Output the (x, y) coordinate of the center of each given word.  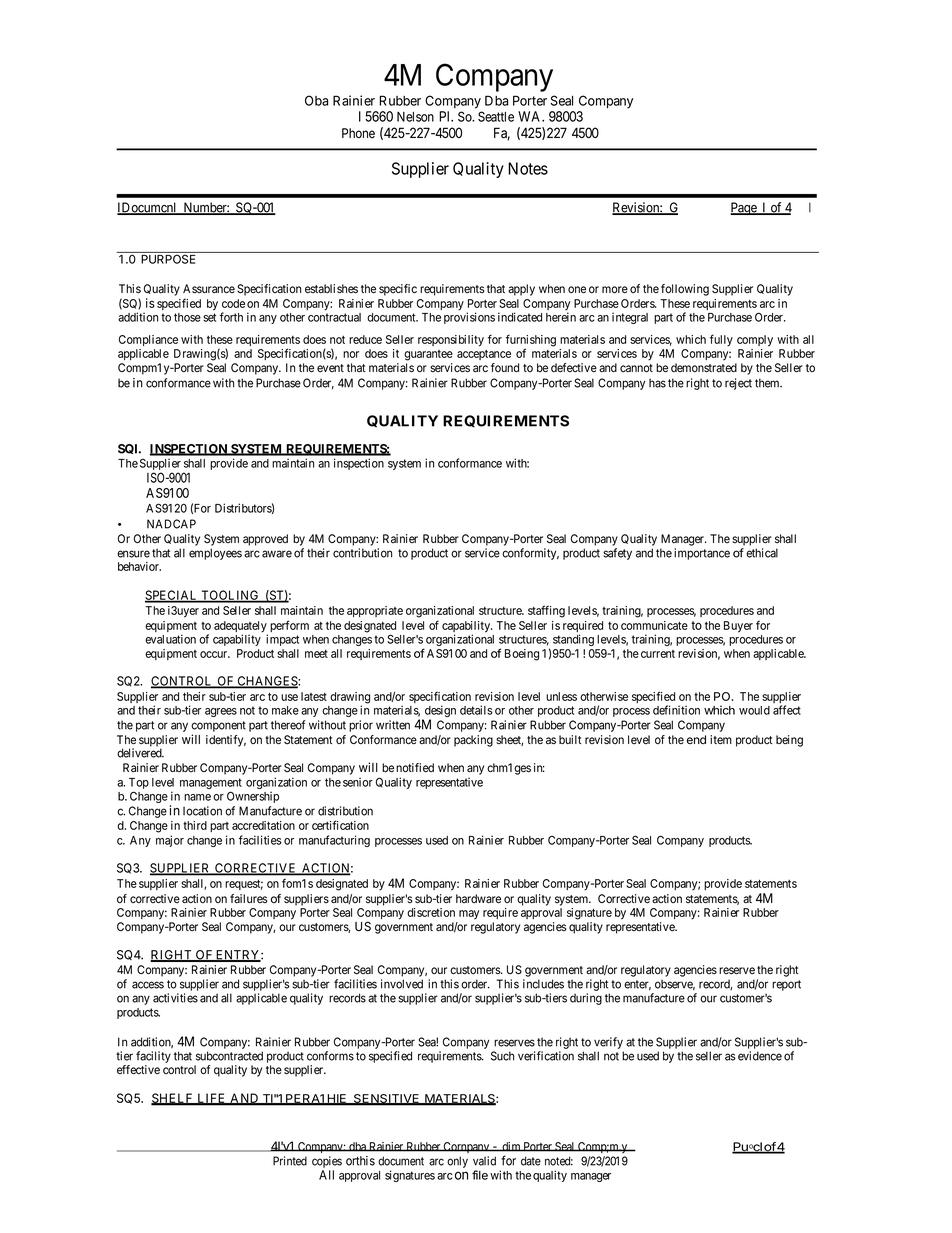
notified (415, 768)
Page (744, 208)
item (721, 739)
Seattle (496, 116)
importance (702, 554)
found (505, 367)
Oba (316, 100)
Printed (290, 1161)
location (202, 811)
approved (265, 540)
